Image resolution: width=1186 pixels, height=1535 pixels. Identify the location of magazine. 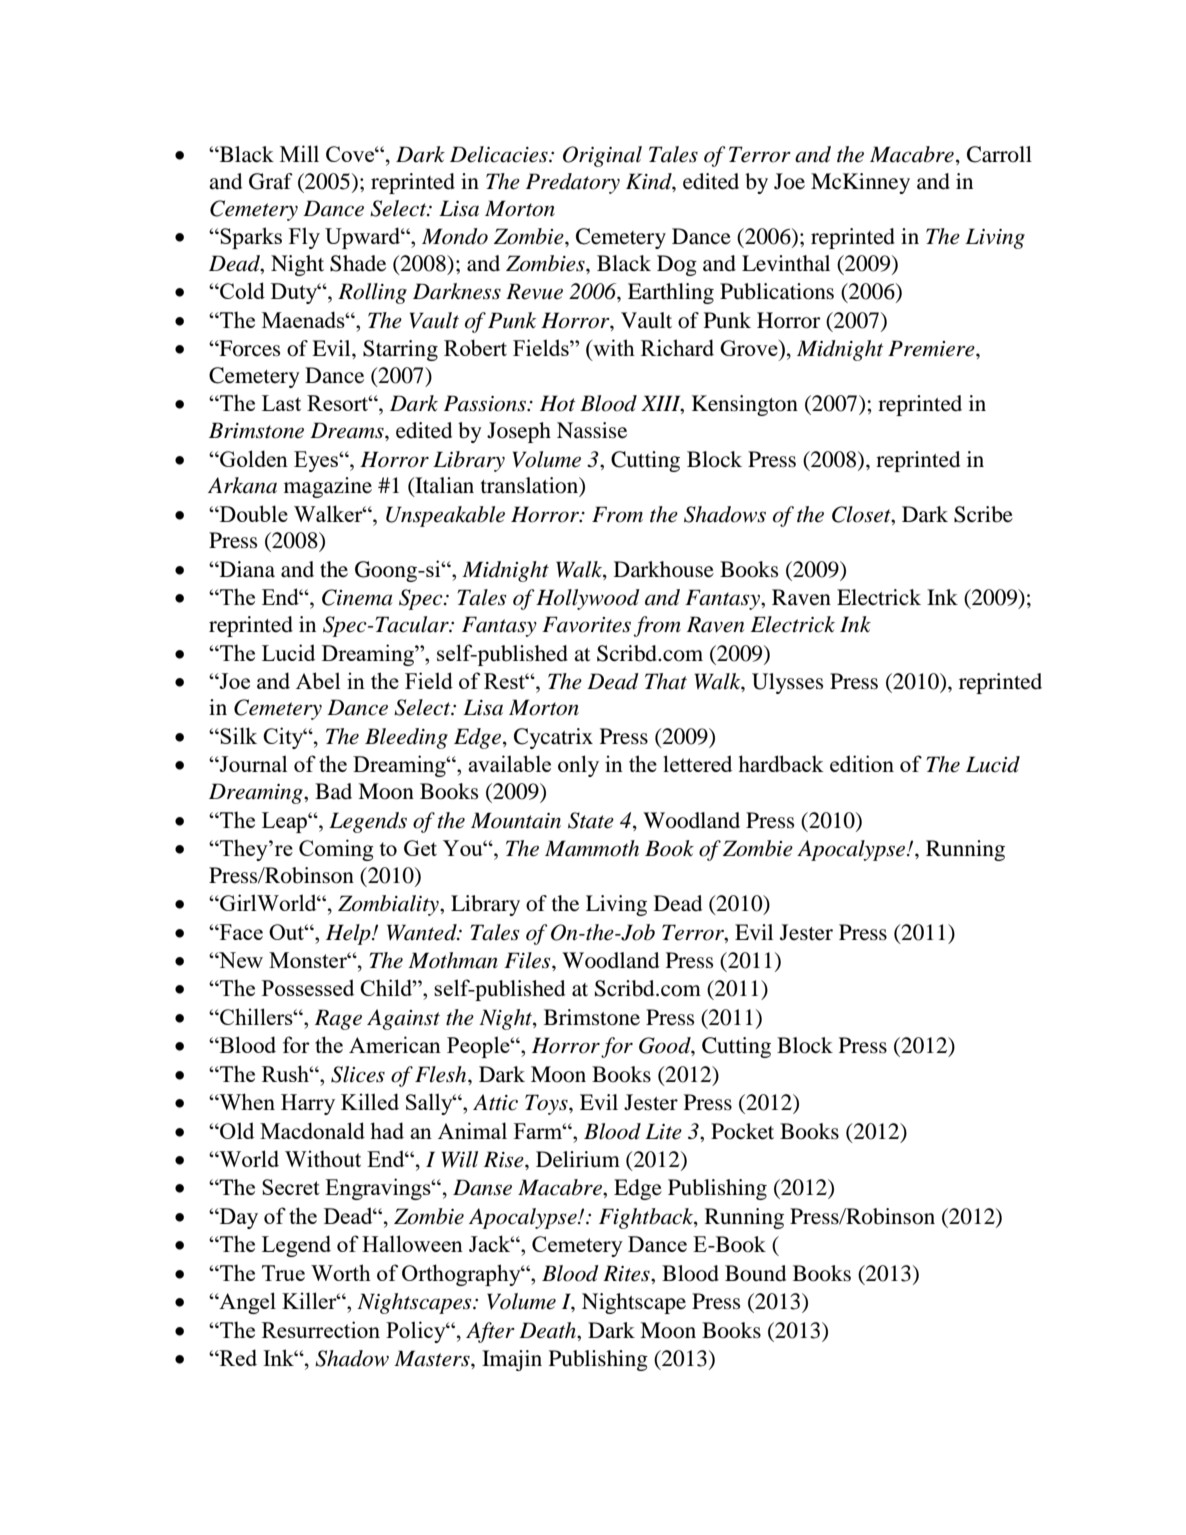
(328, 487).
